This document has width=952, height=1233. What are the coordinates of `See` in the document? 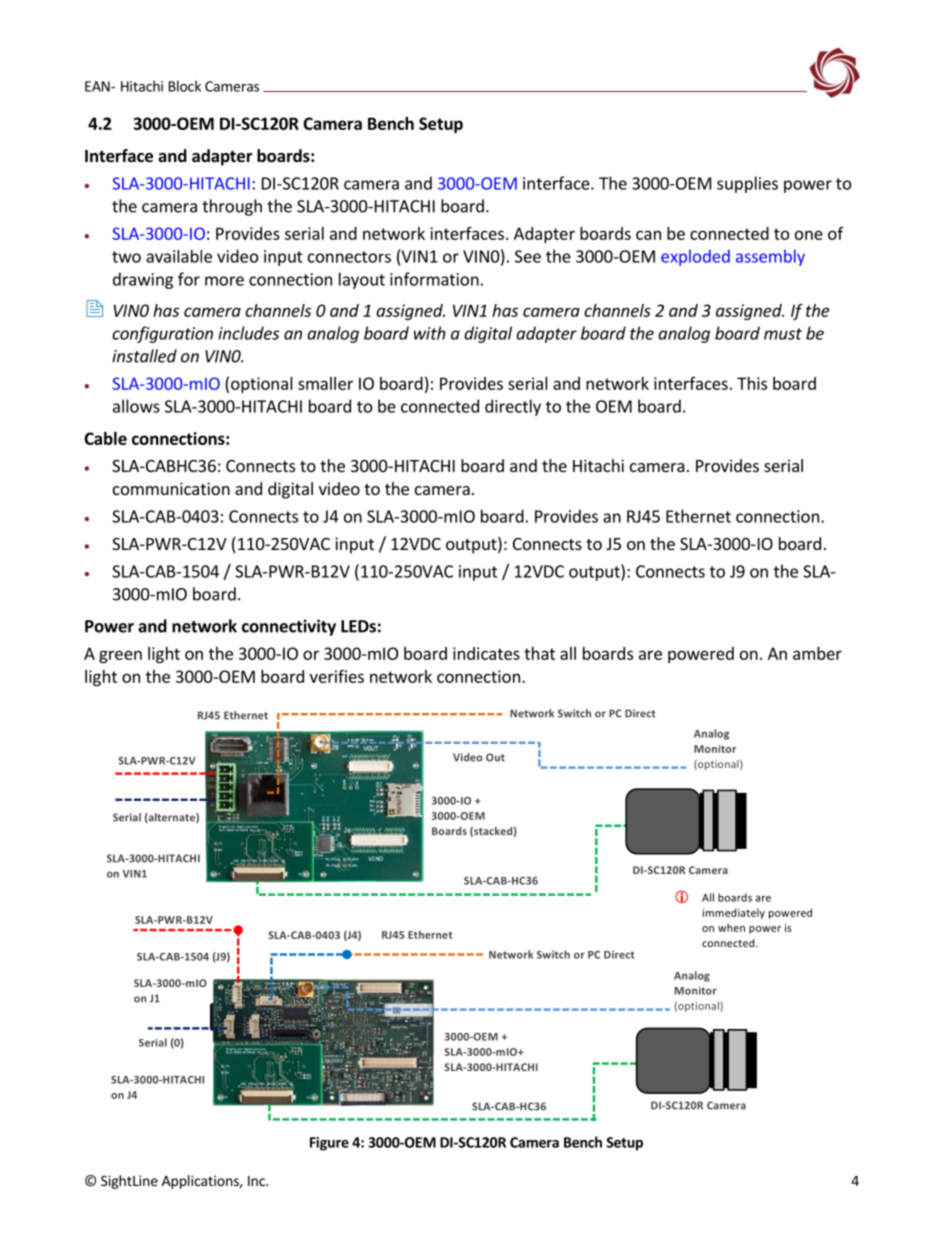 It's located at (528, 256).
